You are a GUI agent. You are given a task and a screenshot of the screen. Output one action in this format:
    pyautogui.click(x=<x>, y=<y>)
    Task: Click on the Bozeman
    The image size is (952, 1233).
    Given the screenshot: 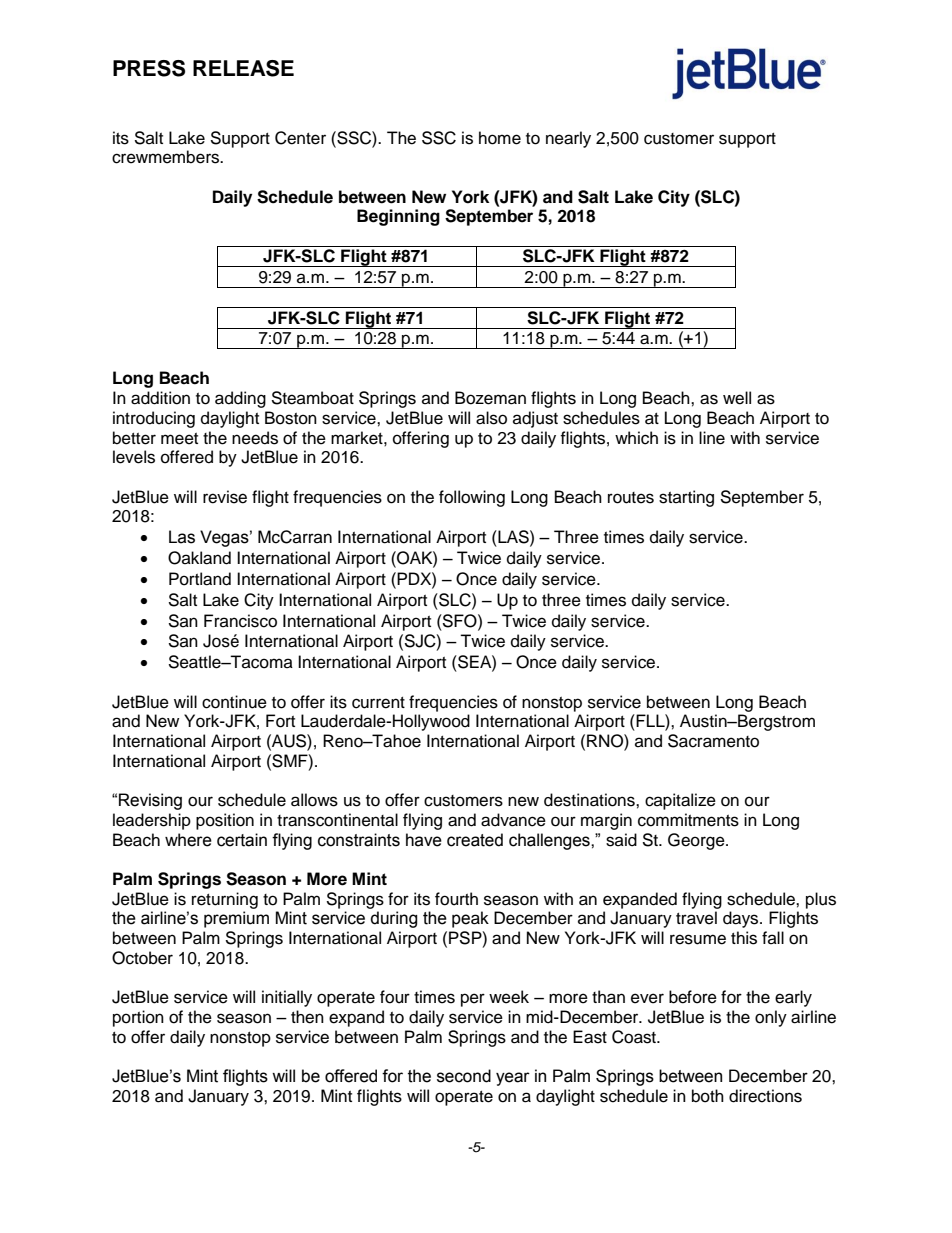 What is the action you would take?
    pyautogui.click(x=490, y=398)
